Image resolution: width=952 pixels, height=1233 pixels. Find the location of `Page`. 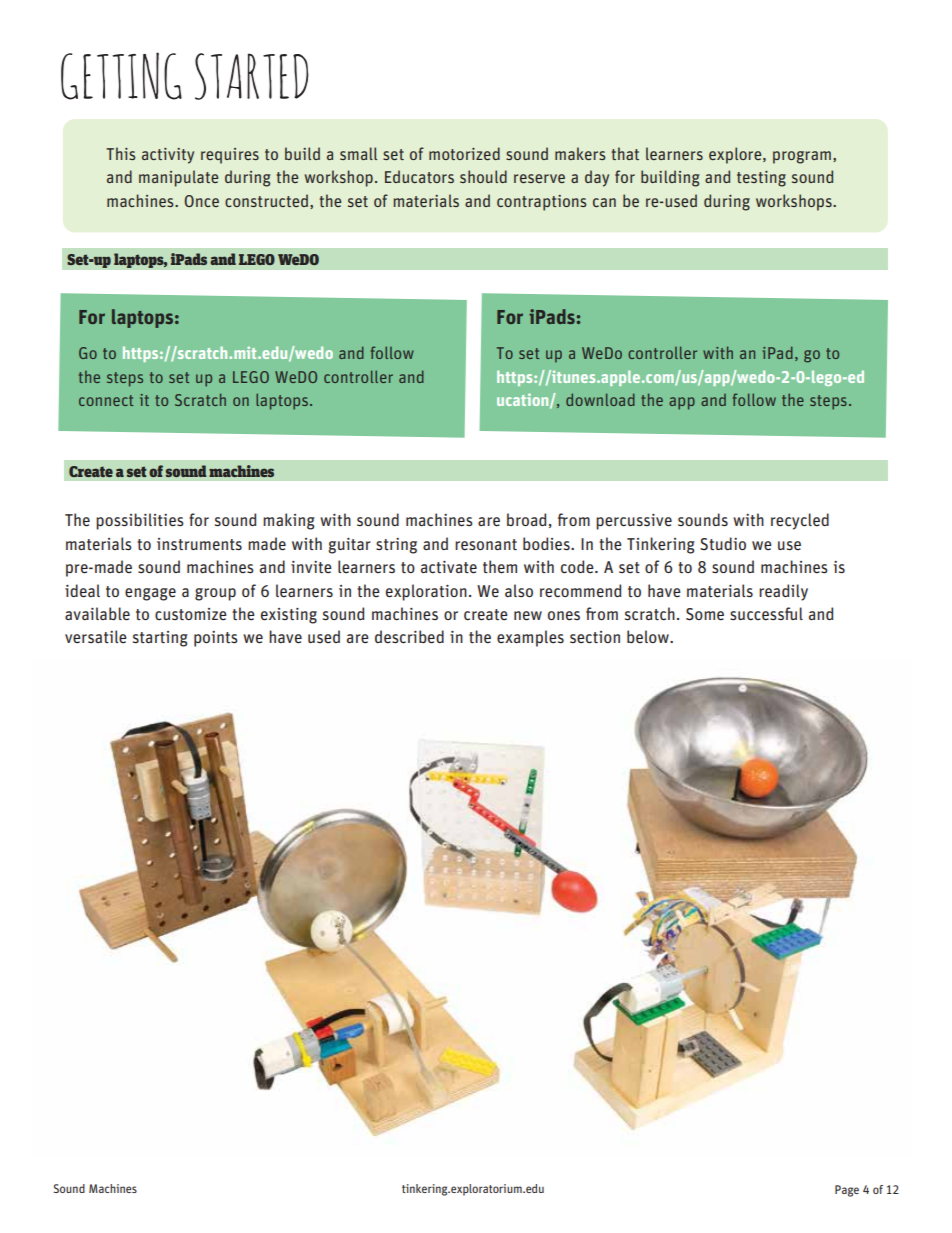

Page is located at coordinates (847, 1191).
